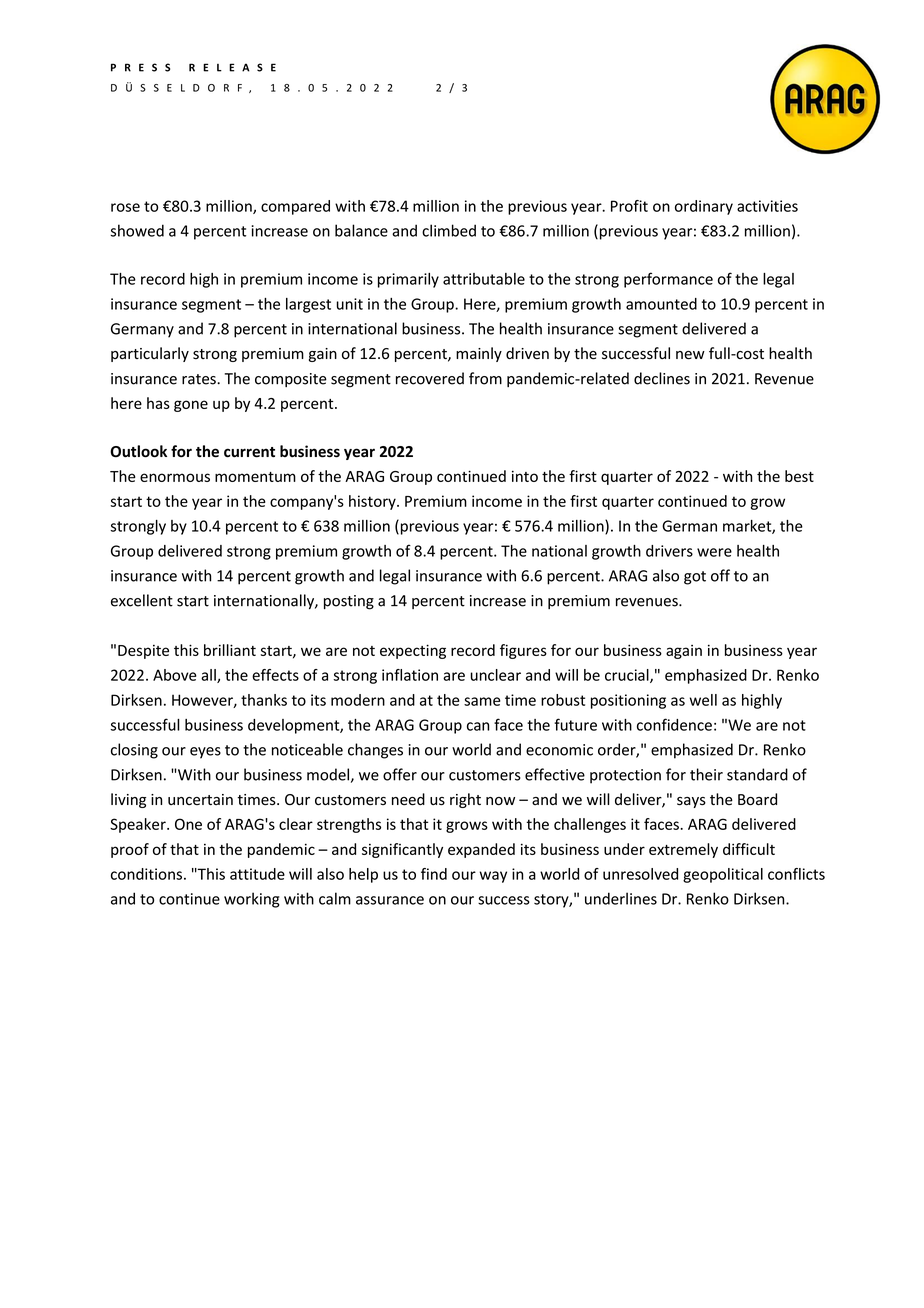 The height and width of the screenshot is (1308, 924). What do you see at coordinates (434, 874) in the screenshot?
I see `find` at bounding box center [434, 874].
